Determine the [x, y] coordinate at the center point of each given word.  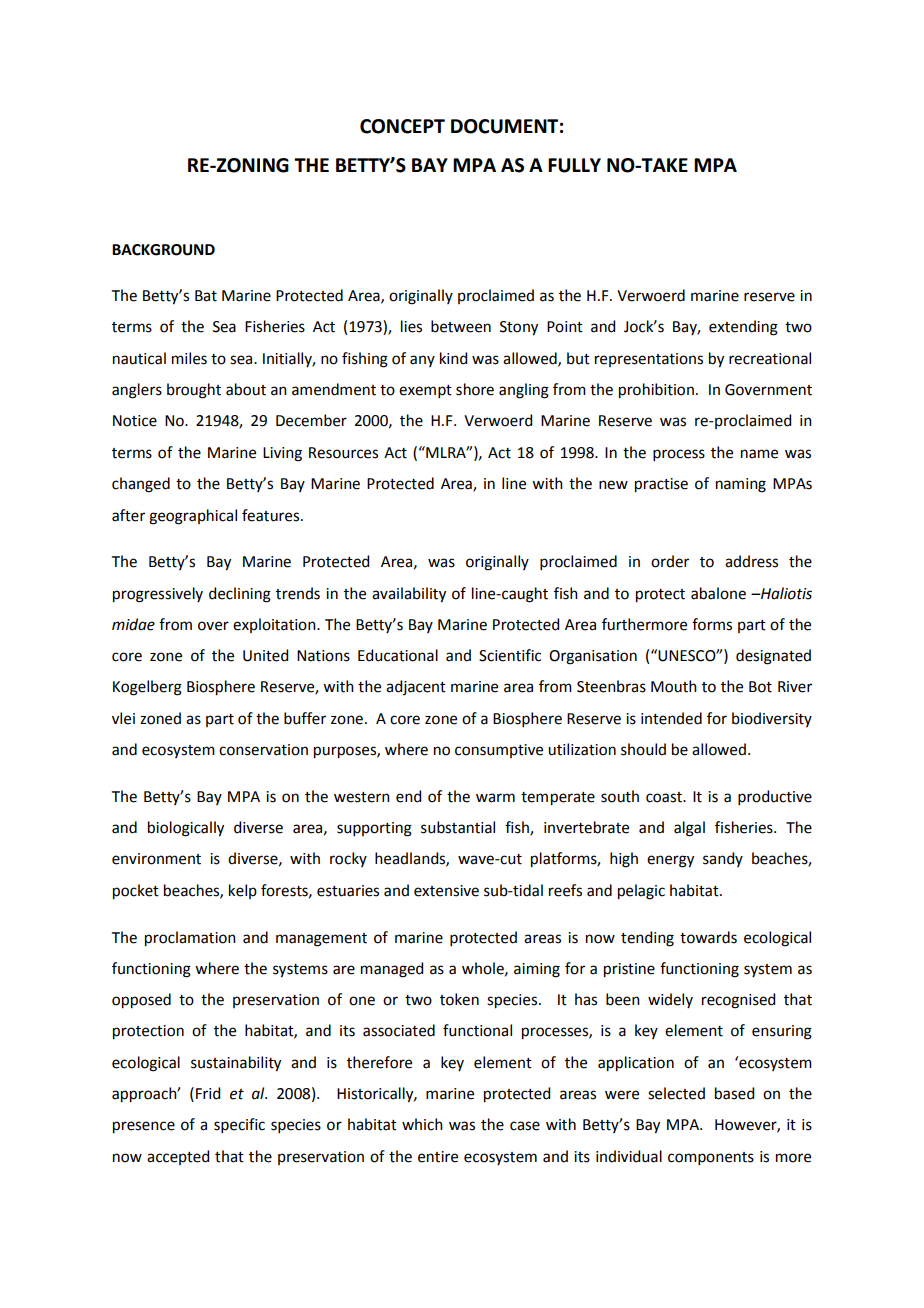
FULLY [574, 165]
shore [475, 389]
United [265, 655]
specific [239, 1125]
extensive [446, 891]
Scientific [510, 655]
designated [773, 657]
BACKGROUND [163, 250]
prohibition [656, 391]
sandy [723, 859]
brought [194, 391]
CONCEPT [402, 126]
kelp [243, 891]
